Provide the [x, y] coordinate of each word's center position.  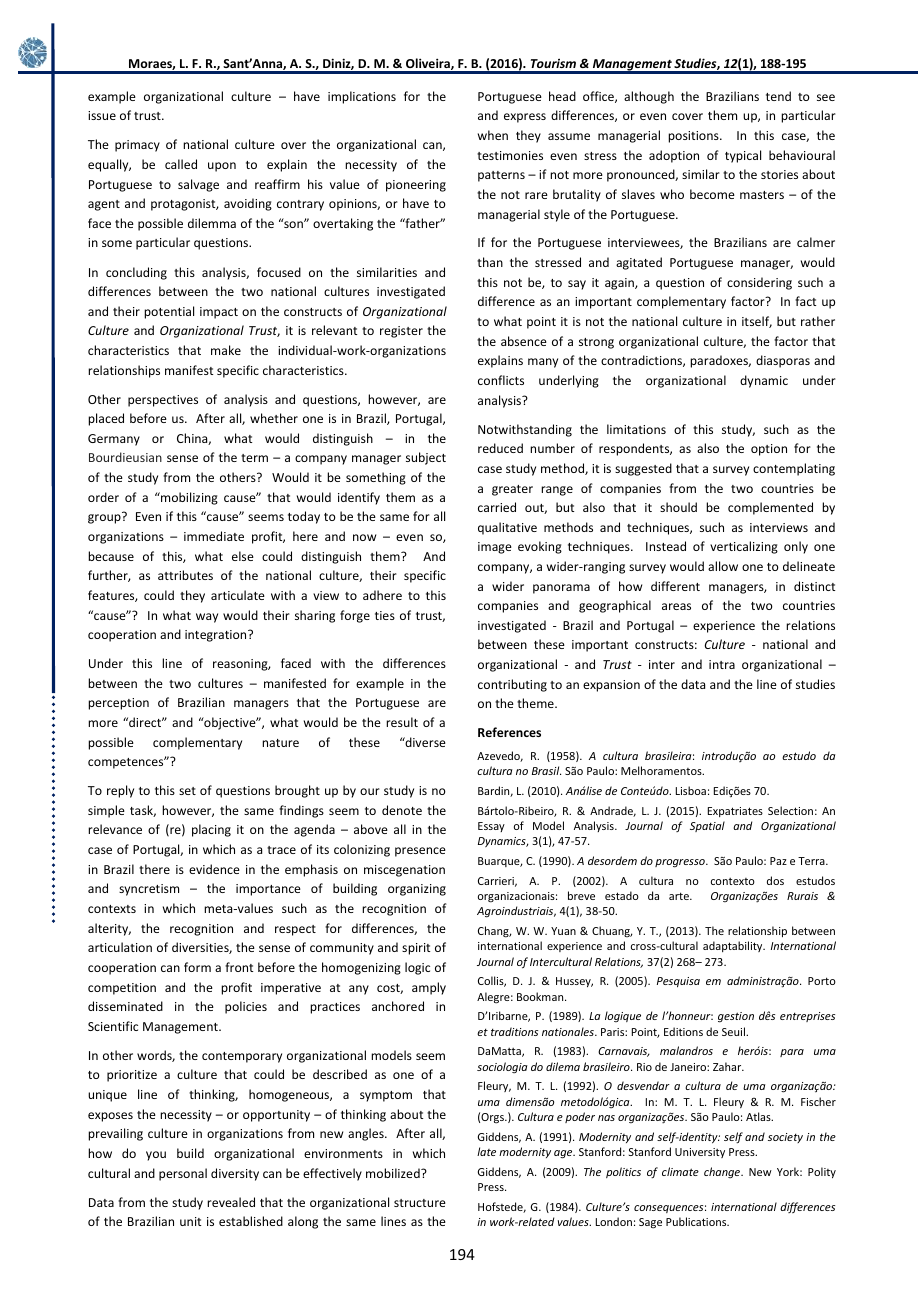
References [509, 732]
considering [759, 283]
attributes [185, 575]
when [493, 135]
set [187, 791]
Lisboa [691, 790]
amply [429, 988]
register [401, 332]
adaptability [734, 946]
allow [723, 566]
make [226, 350]
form [197, 967]
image [495, 548]
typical [743, 156]
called [181, 164]
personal [183, 1174]
